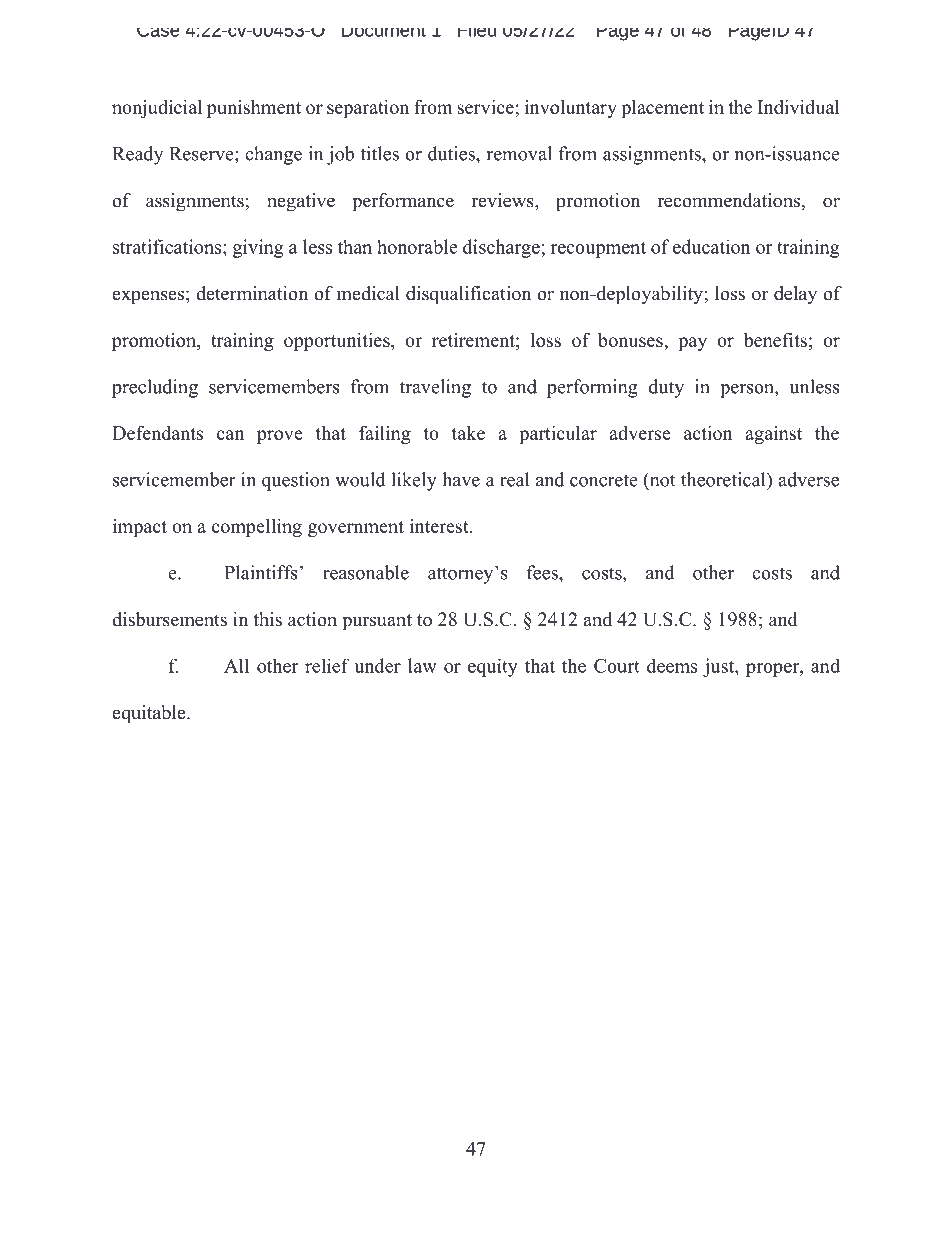 The image size is (952, 1233). Describe the element at coordinates (254, 109) in the document. I see `punishment` at that location.
